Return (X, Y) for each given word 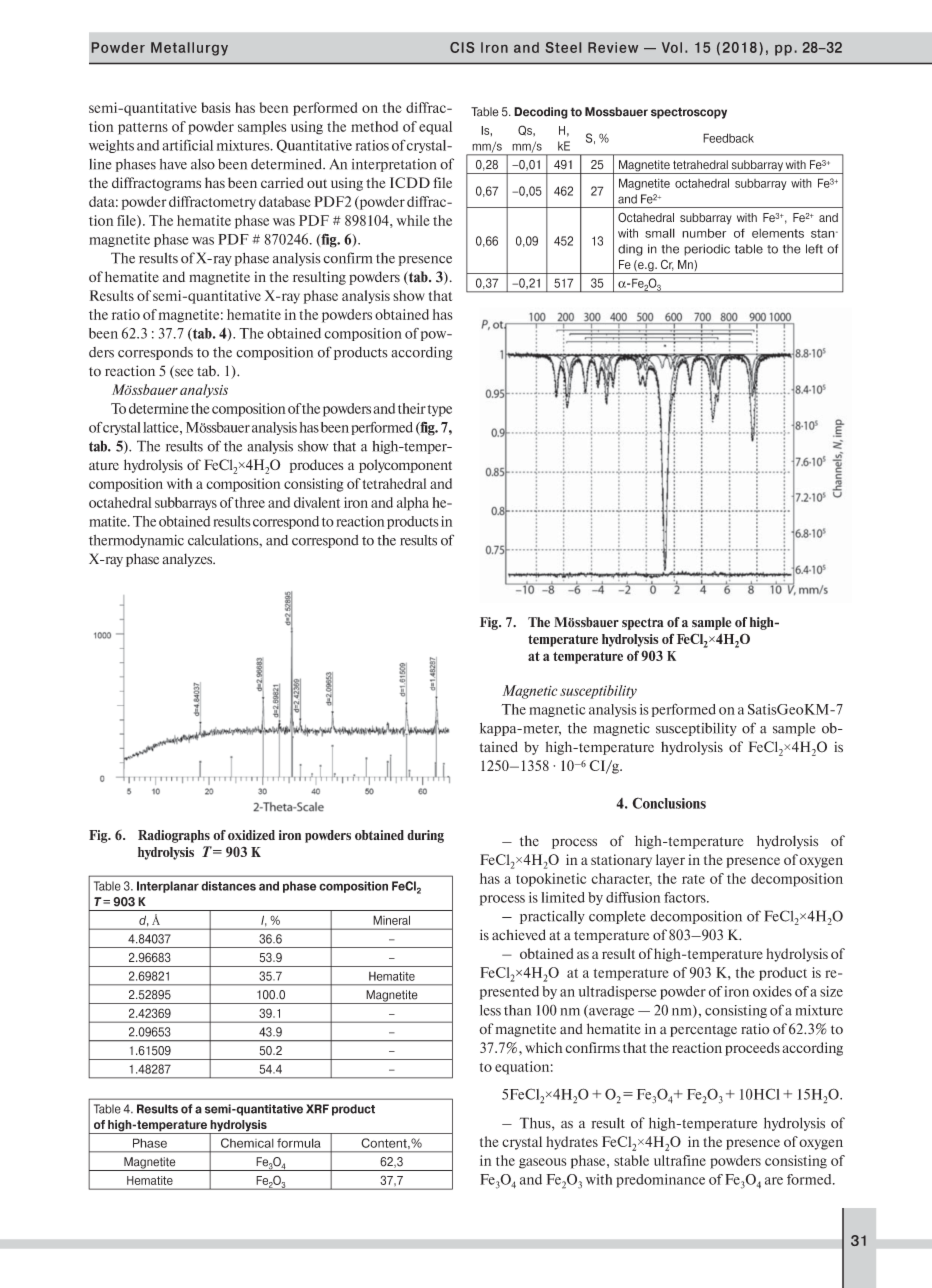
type (439, 411)
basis (216, 107)
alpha (413, 504)
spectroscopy (689, 113)
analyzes (188, 560)
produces (317, 466)
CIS (462, 47)
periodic (707, 250)
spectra (643, 624)
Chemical (247, 1143)
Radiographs (174, 836)
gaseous (542, 1163)
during (425, 836)
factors (686, 897)
